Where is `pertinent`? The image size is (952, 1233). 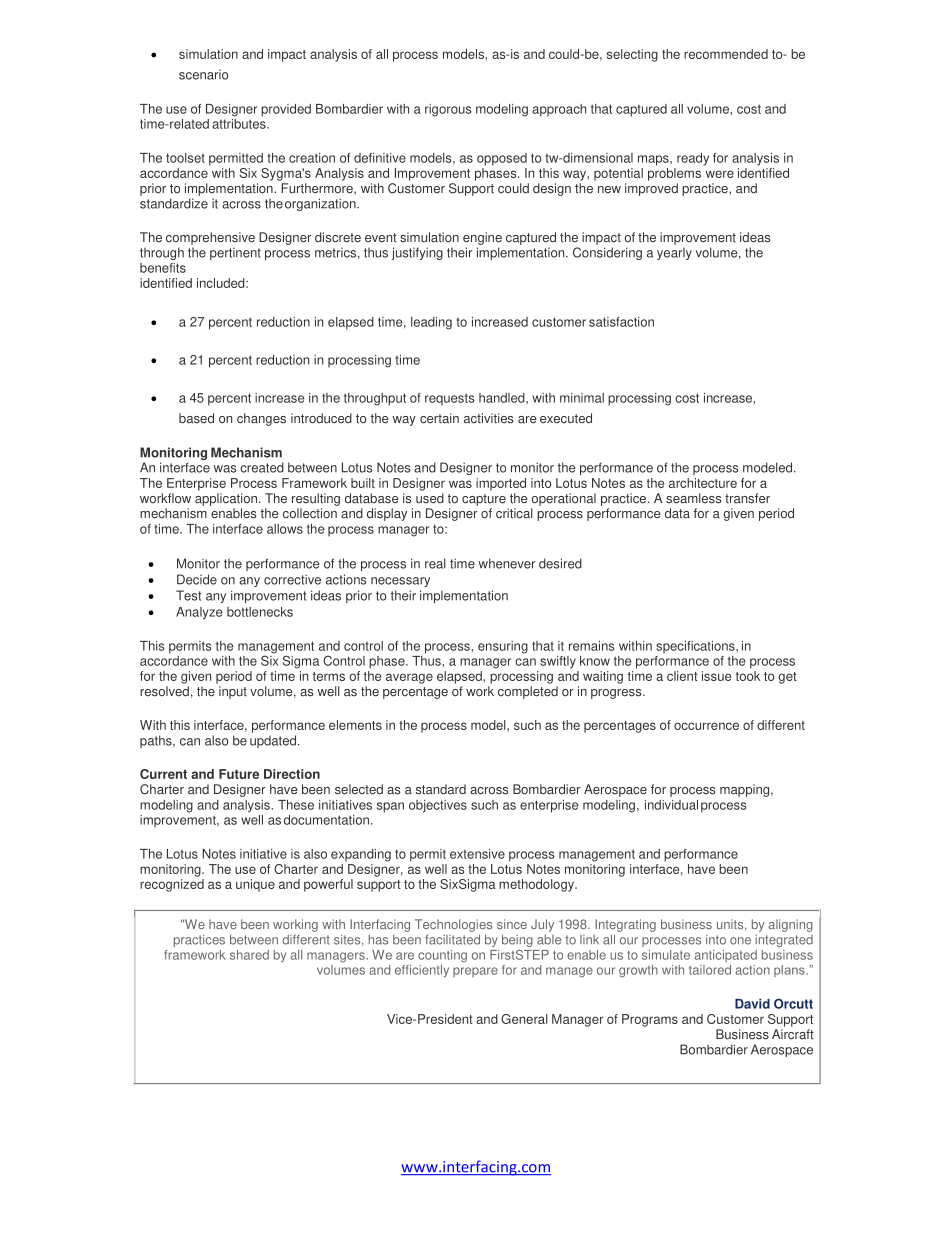 pertinent is located at coordinates (235, 253).
